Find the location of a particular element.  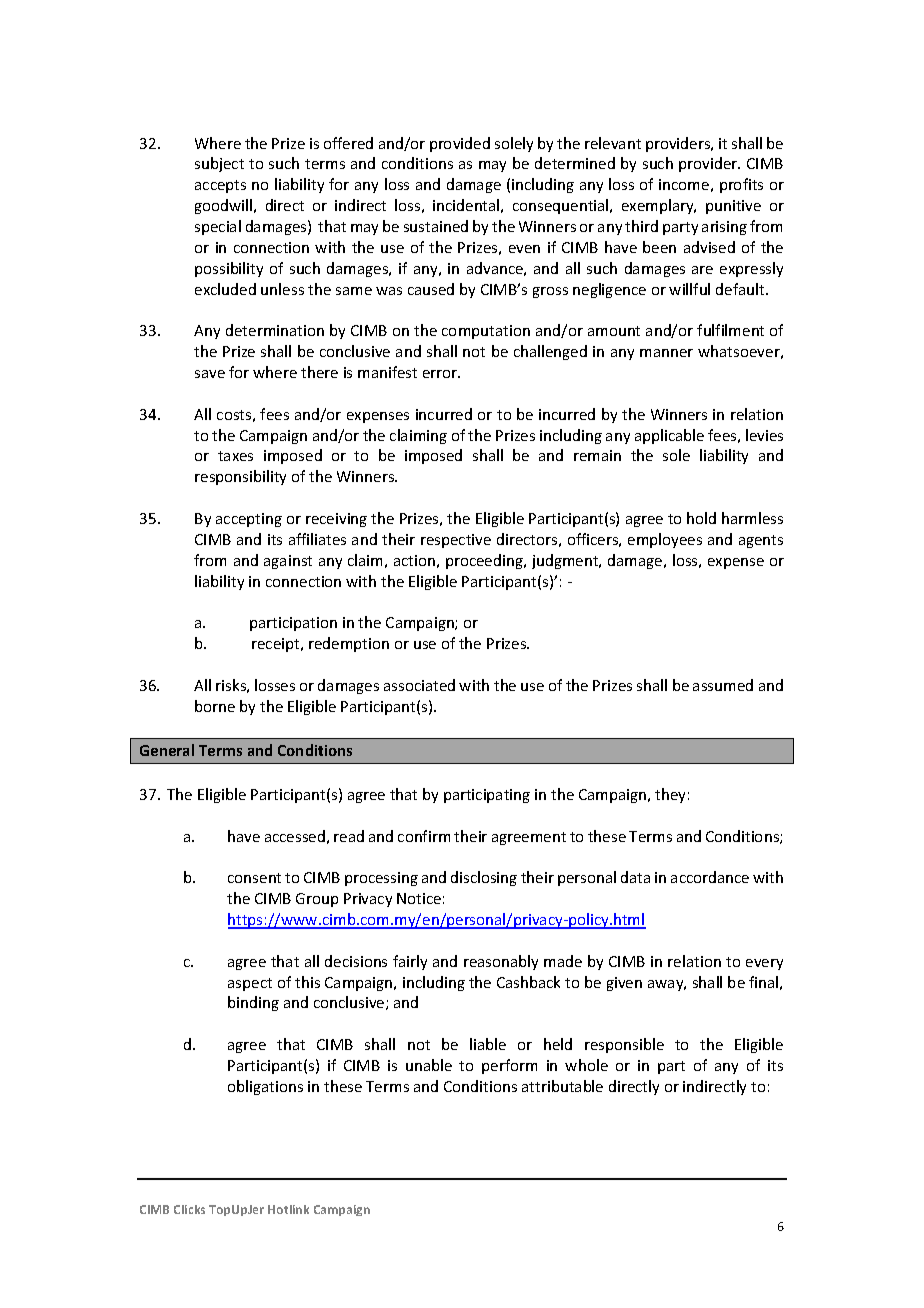

assumed is located at coordinates (723, 685).
